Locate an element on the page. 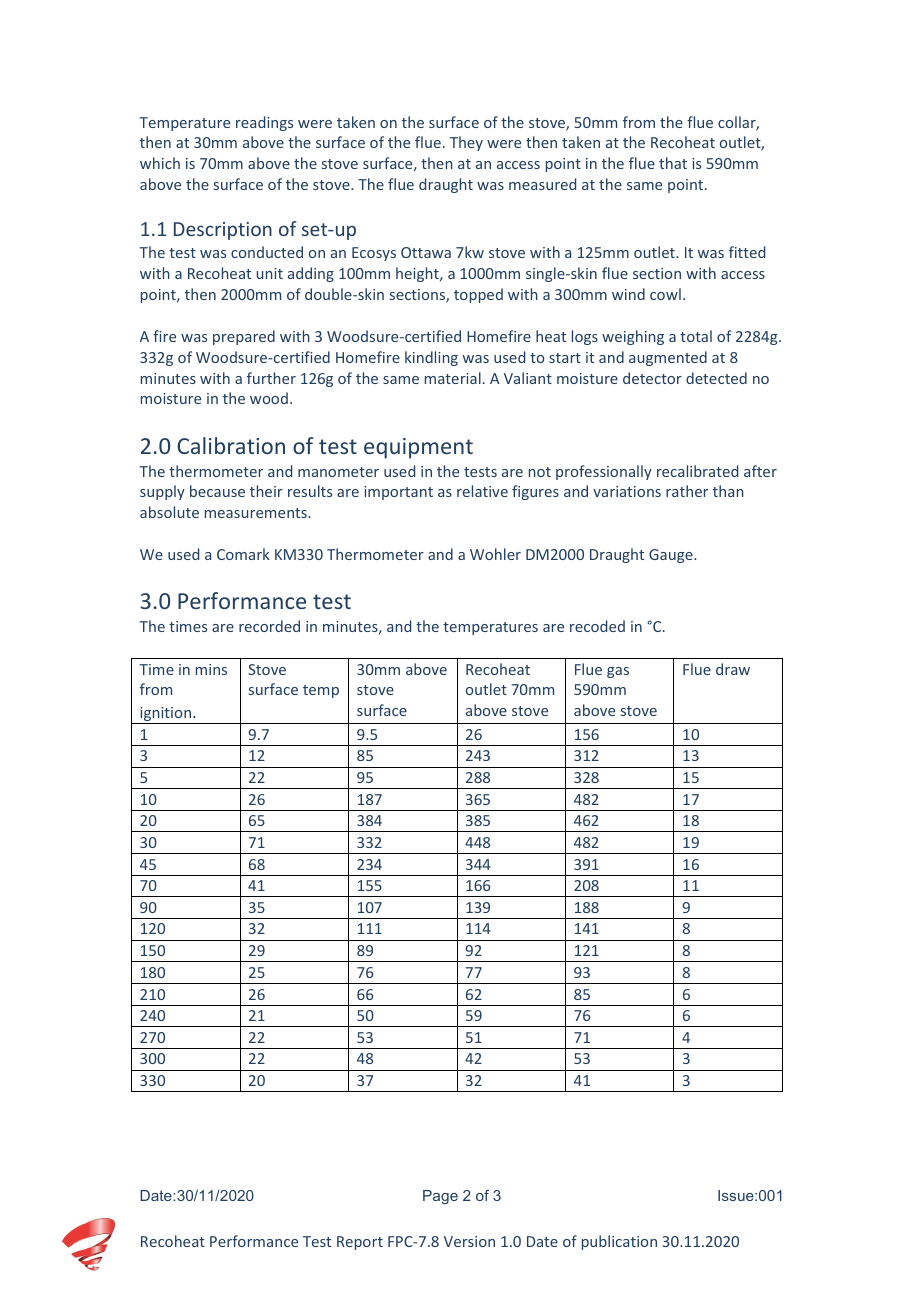 This document has width=924, height=1308. draw is located at coordinates (733, 669).
